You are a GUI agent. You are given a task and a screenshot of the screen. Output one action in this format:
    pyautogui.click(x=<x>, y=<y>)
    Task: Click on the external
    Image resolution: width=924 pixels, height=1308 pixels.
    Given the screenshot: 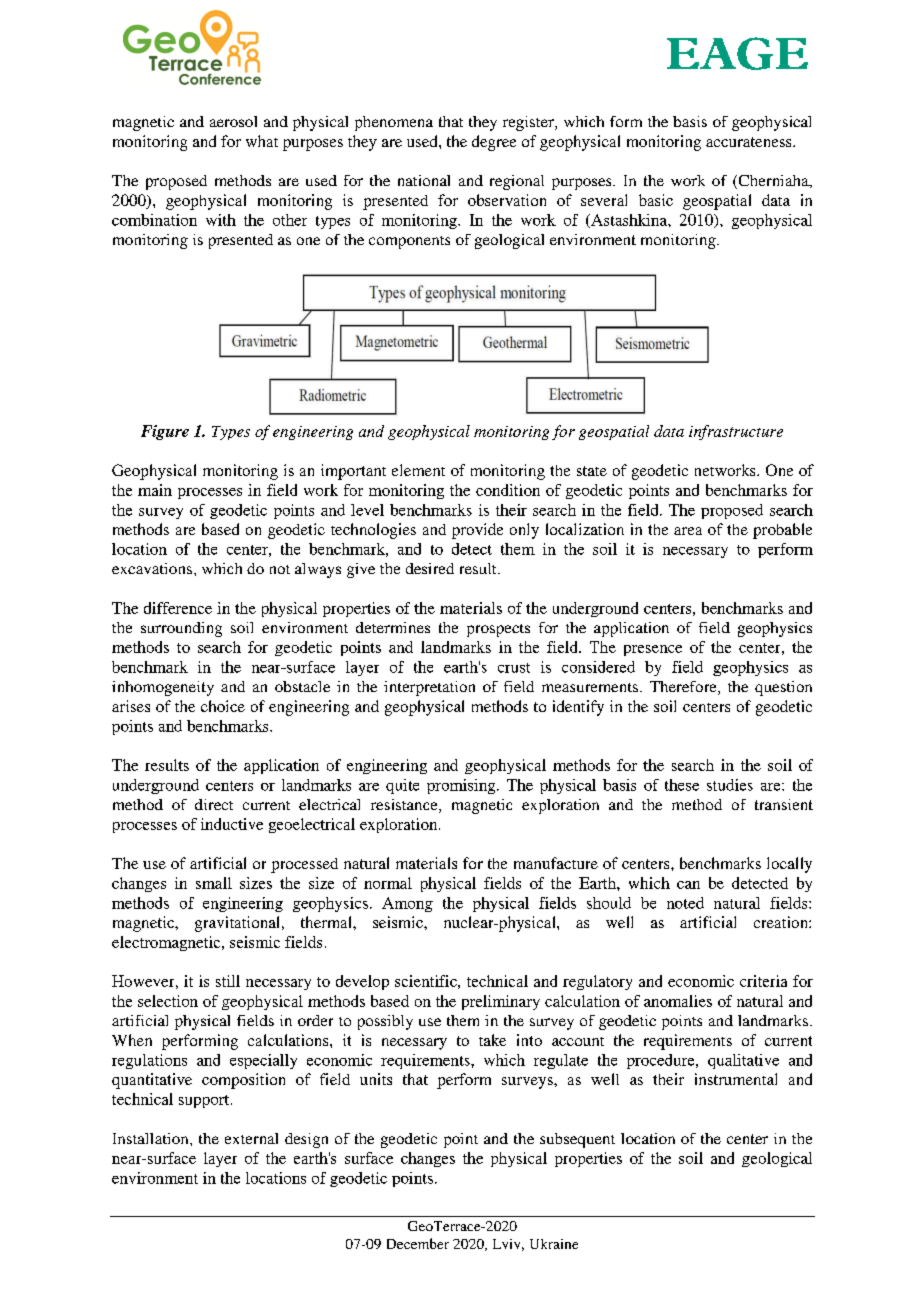 What is the action you would take?
    pyautogui.click(x=251, y=1138)
